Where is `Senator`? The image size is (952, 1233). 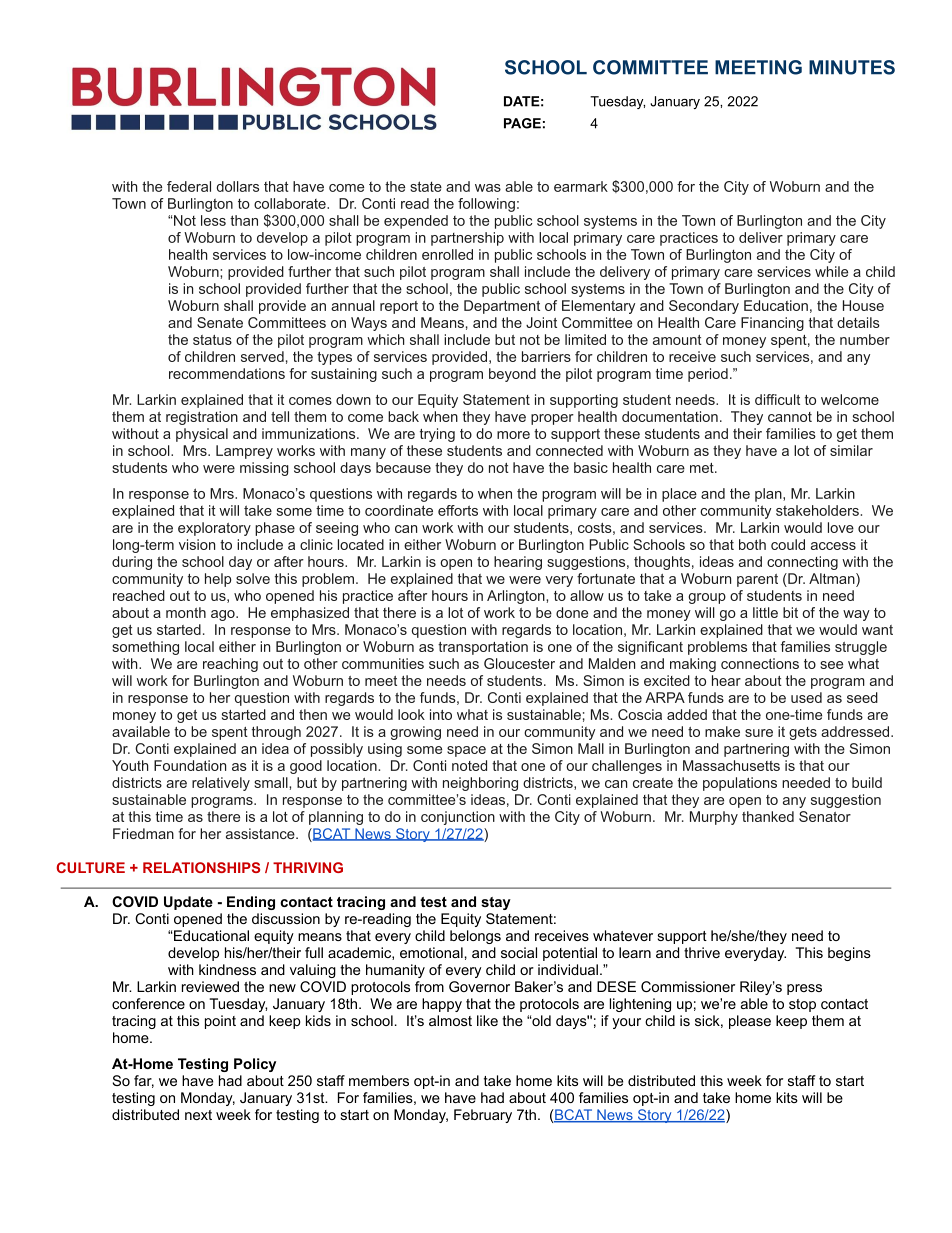
Senator is located at coordinates (825, 816).
